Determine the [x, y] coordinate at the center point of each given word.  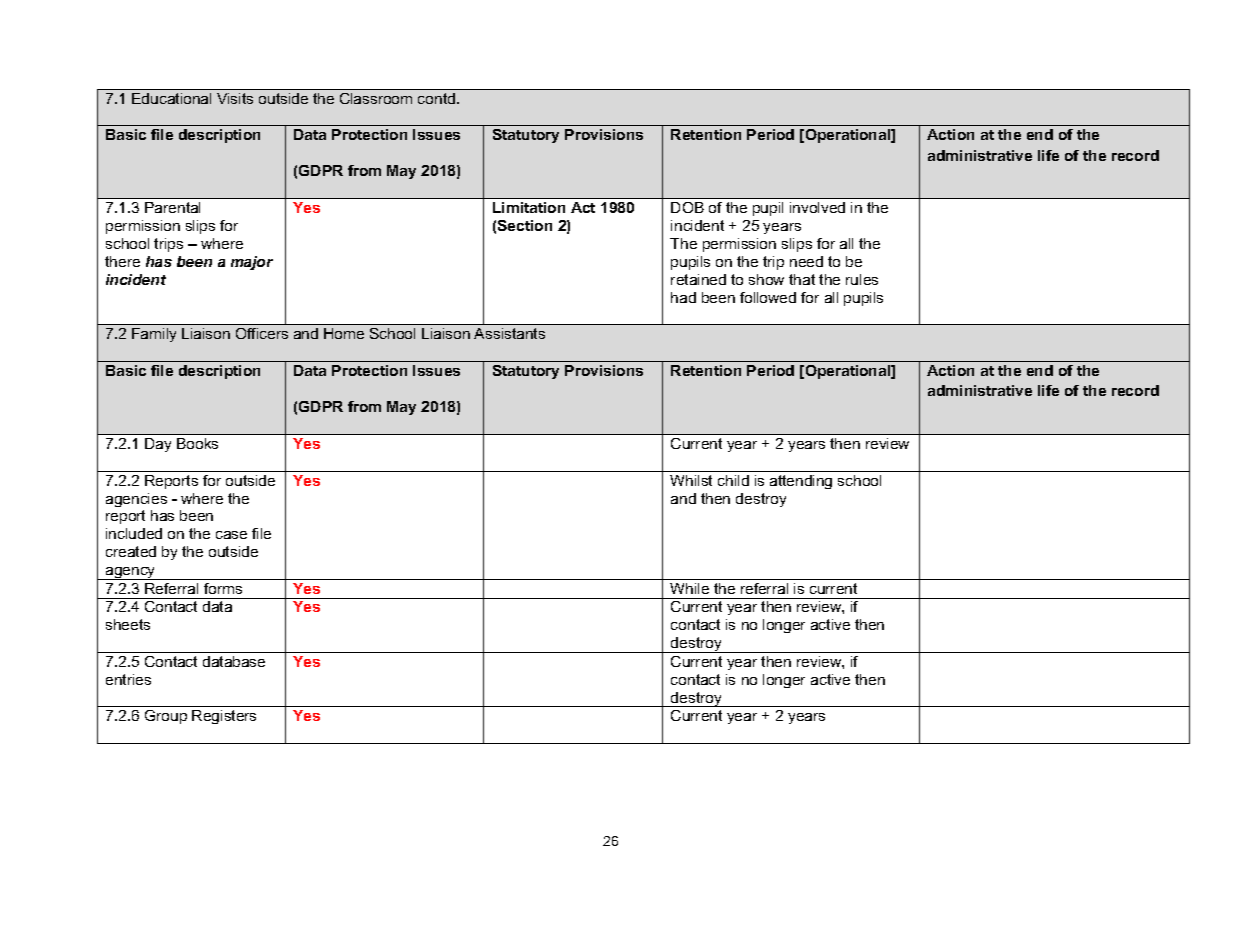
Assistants [509, 333]
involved [817, 207]
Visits [235, 98]
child [733, 480]
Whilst [691, 480]
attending [801, 482]
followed [768, 297]
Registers [224, 717]
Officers [262, 333]
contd [436, 98]
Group [166, 717]
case [231, 535]
